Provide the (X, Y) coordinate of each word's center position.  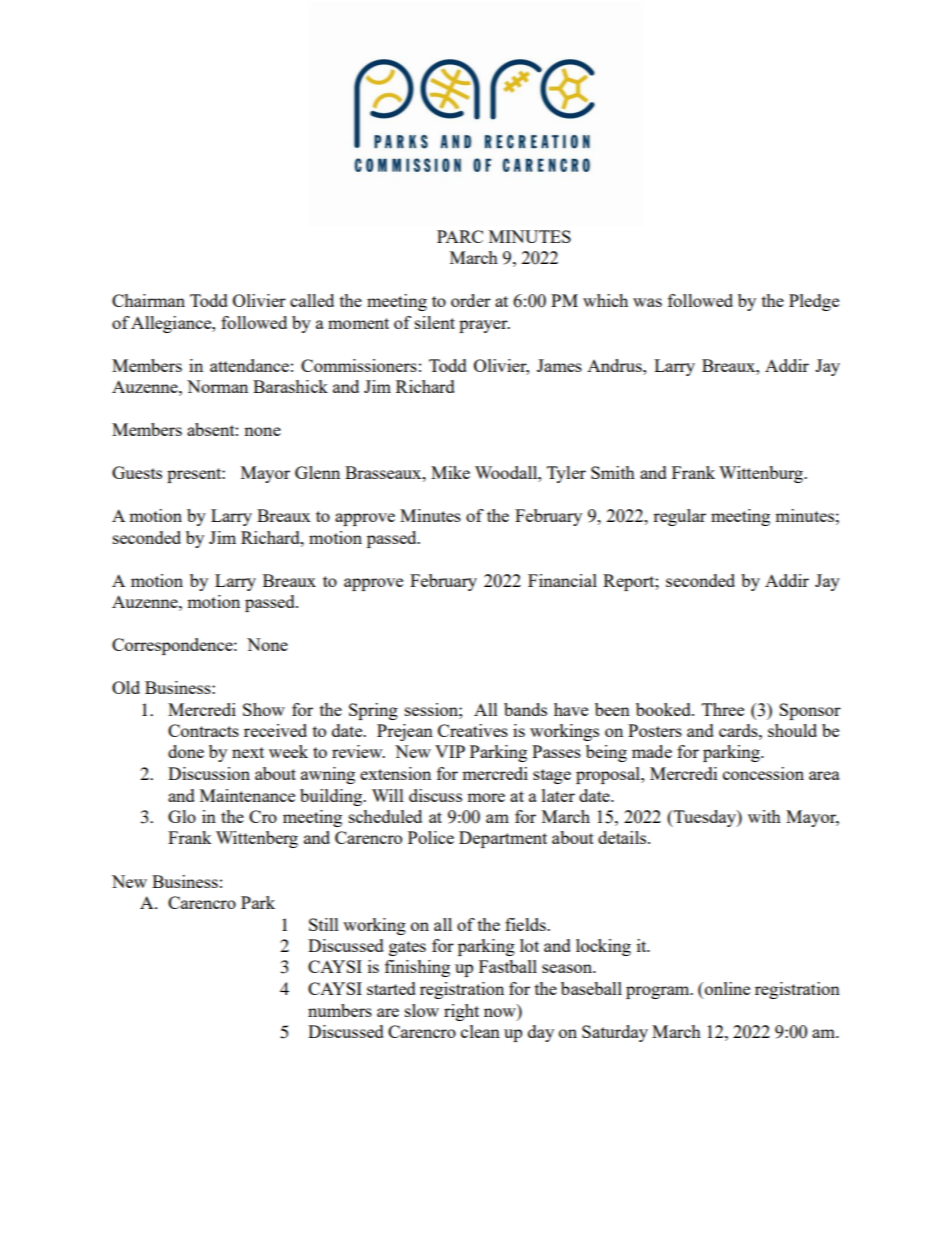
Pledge (814, 302)
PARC (460, 236)
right (461, 1012)
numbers (340, 1010)
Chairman (148, 300)
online (726, 988)
